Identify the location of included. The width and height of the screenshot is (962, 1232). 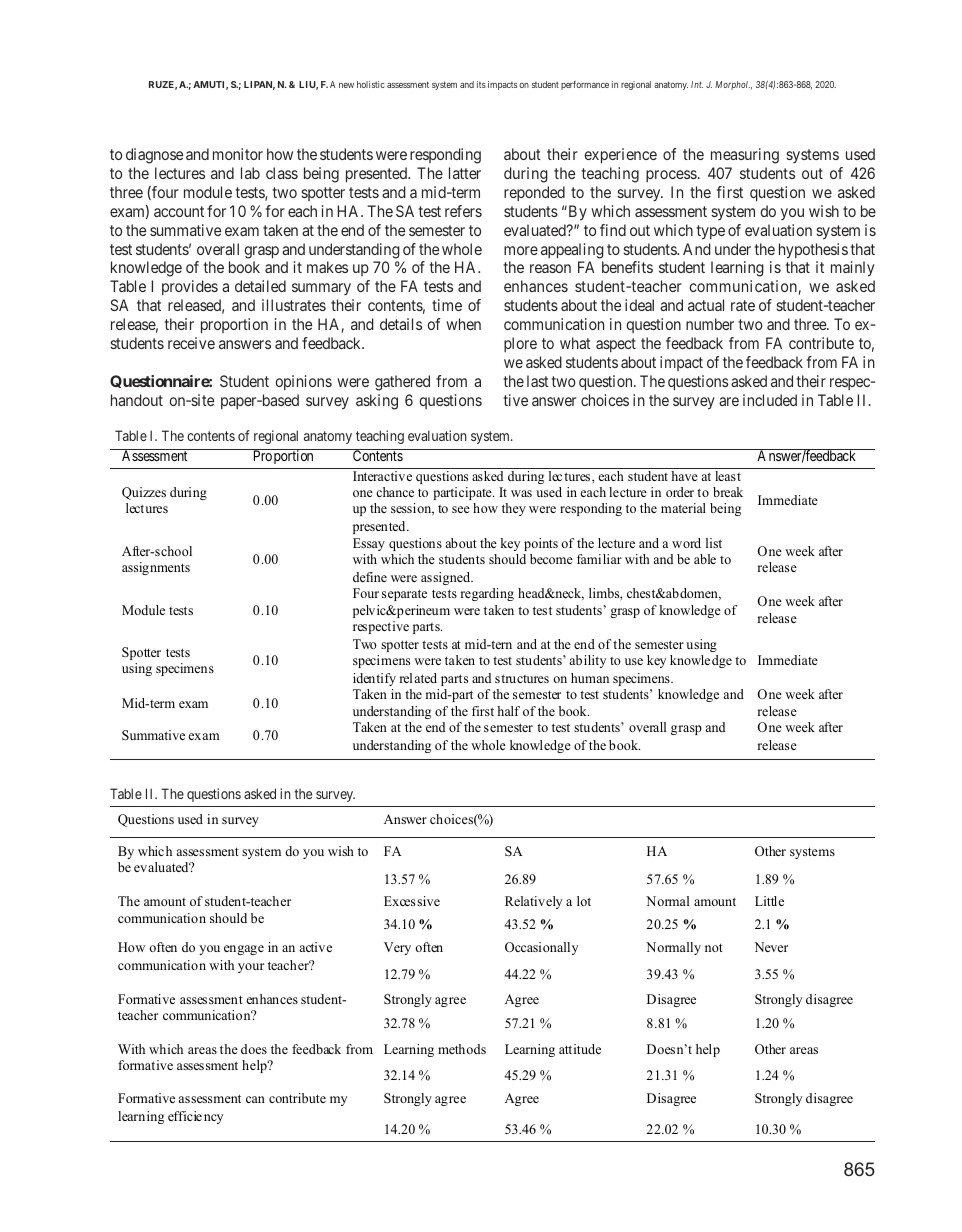
(770, 400).
